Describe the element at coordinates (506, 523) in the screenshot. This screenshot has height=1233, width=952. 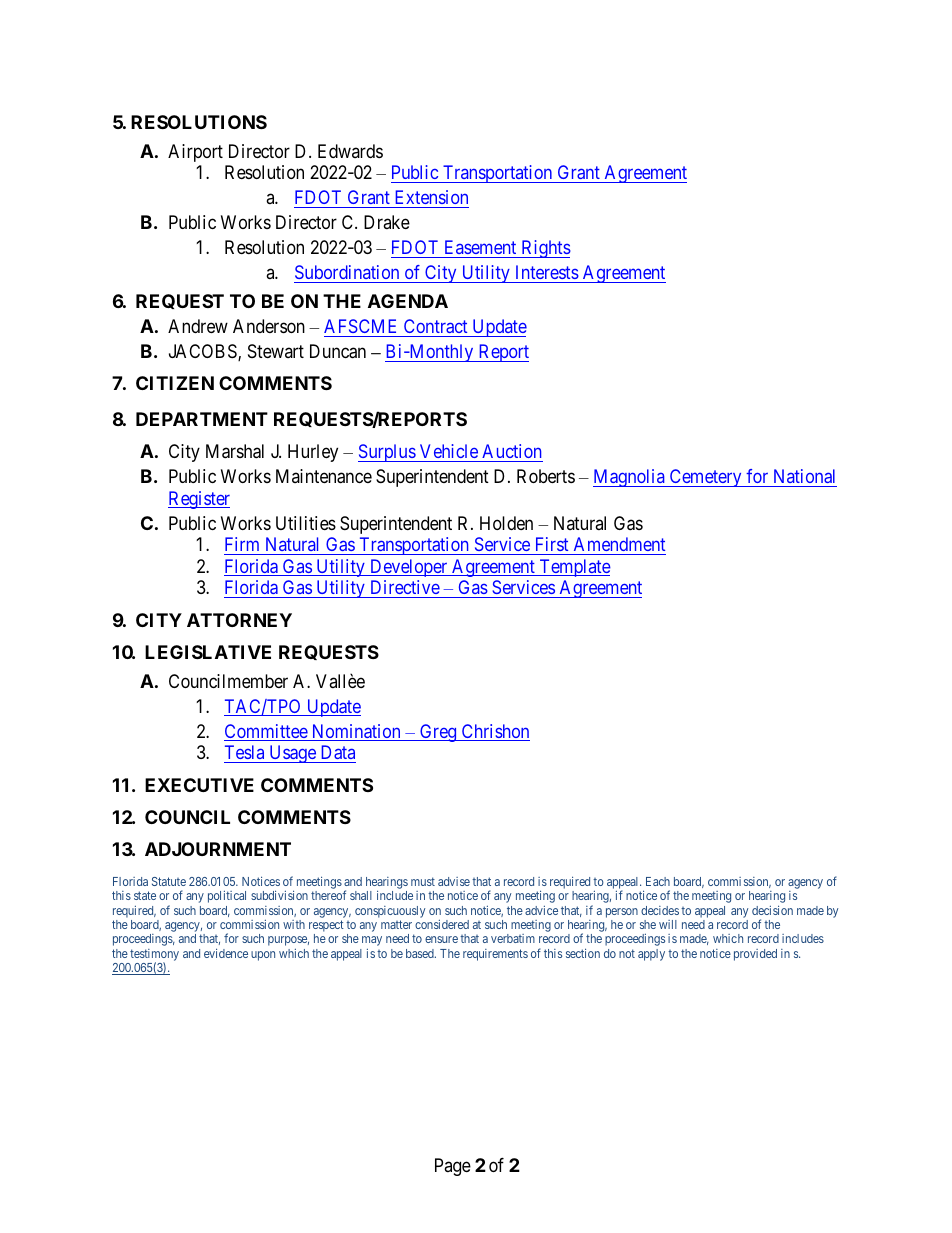
I see `Holden` at that location.
